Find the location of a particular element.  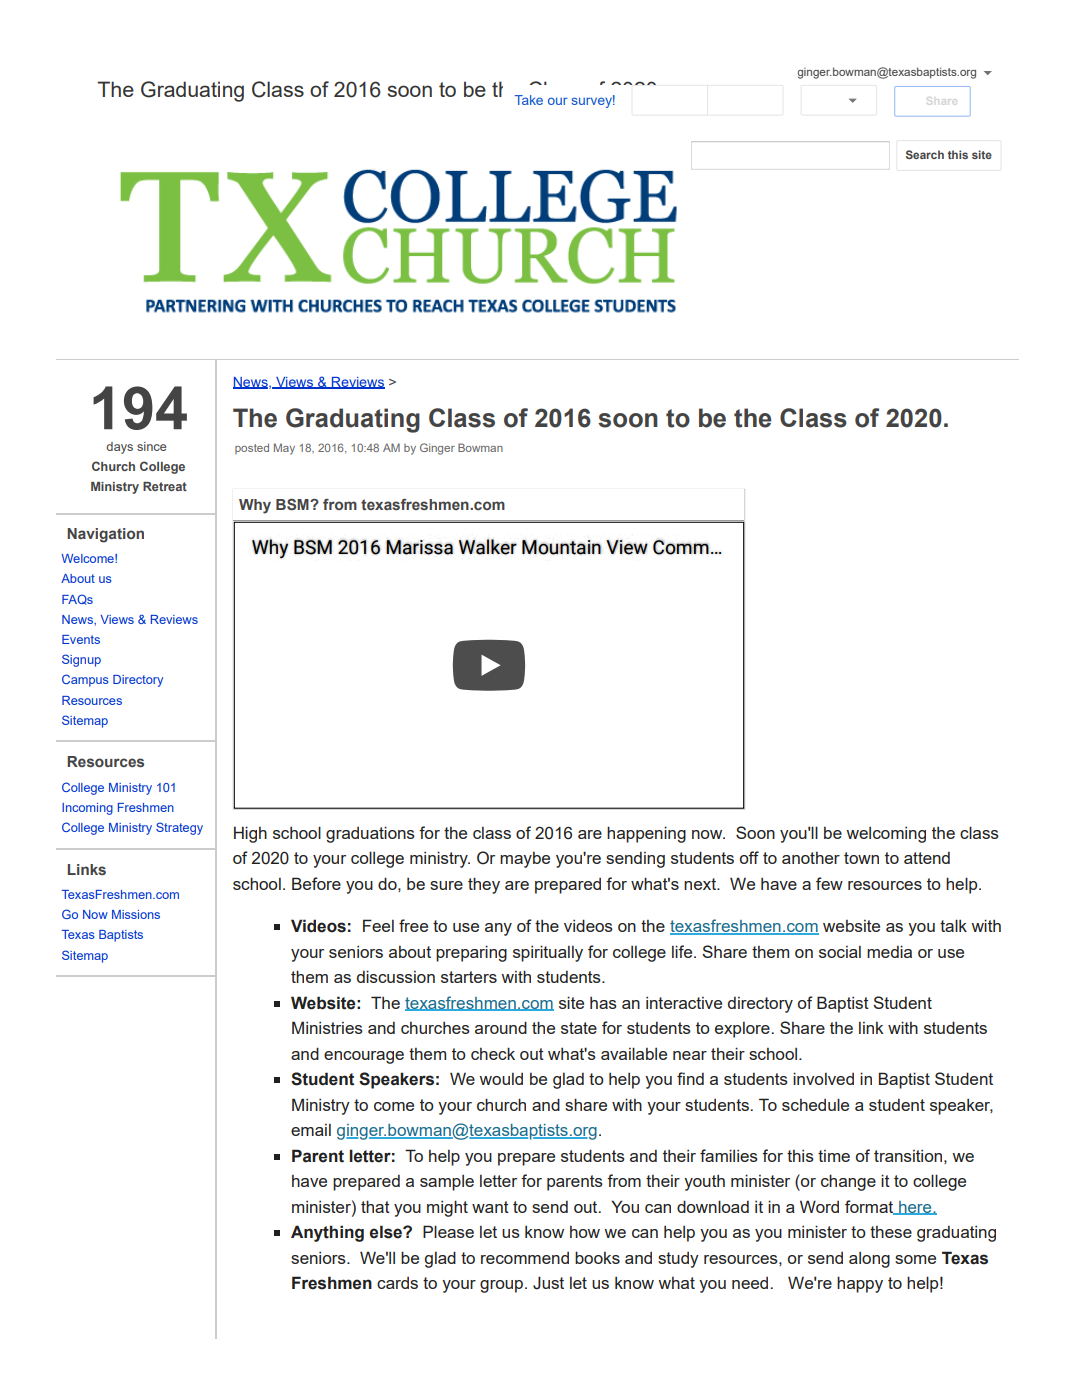

Strategy is located at coordinates (179, 828).
